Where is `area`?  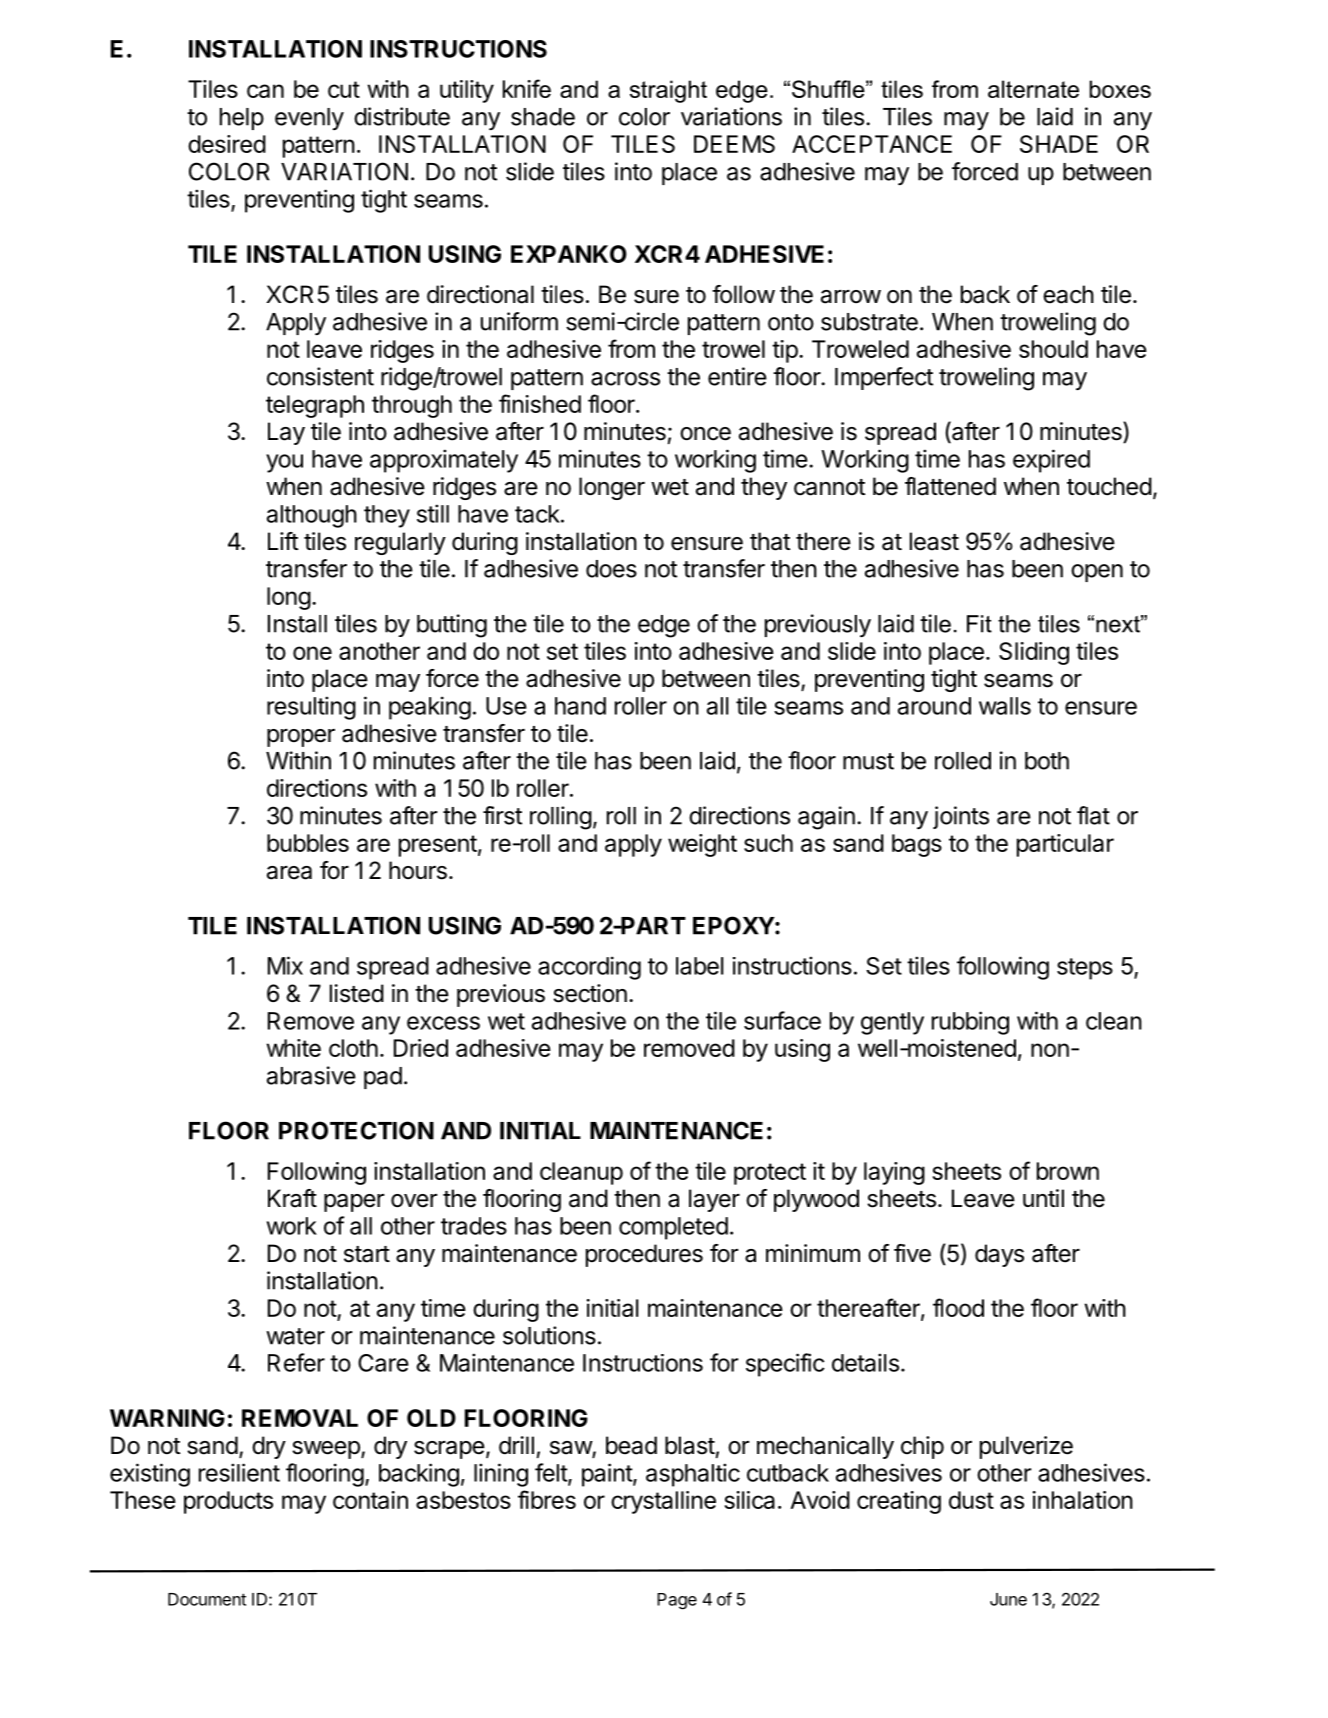 area is located at coordinates (289, 873).
